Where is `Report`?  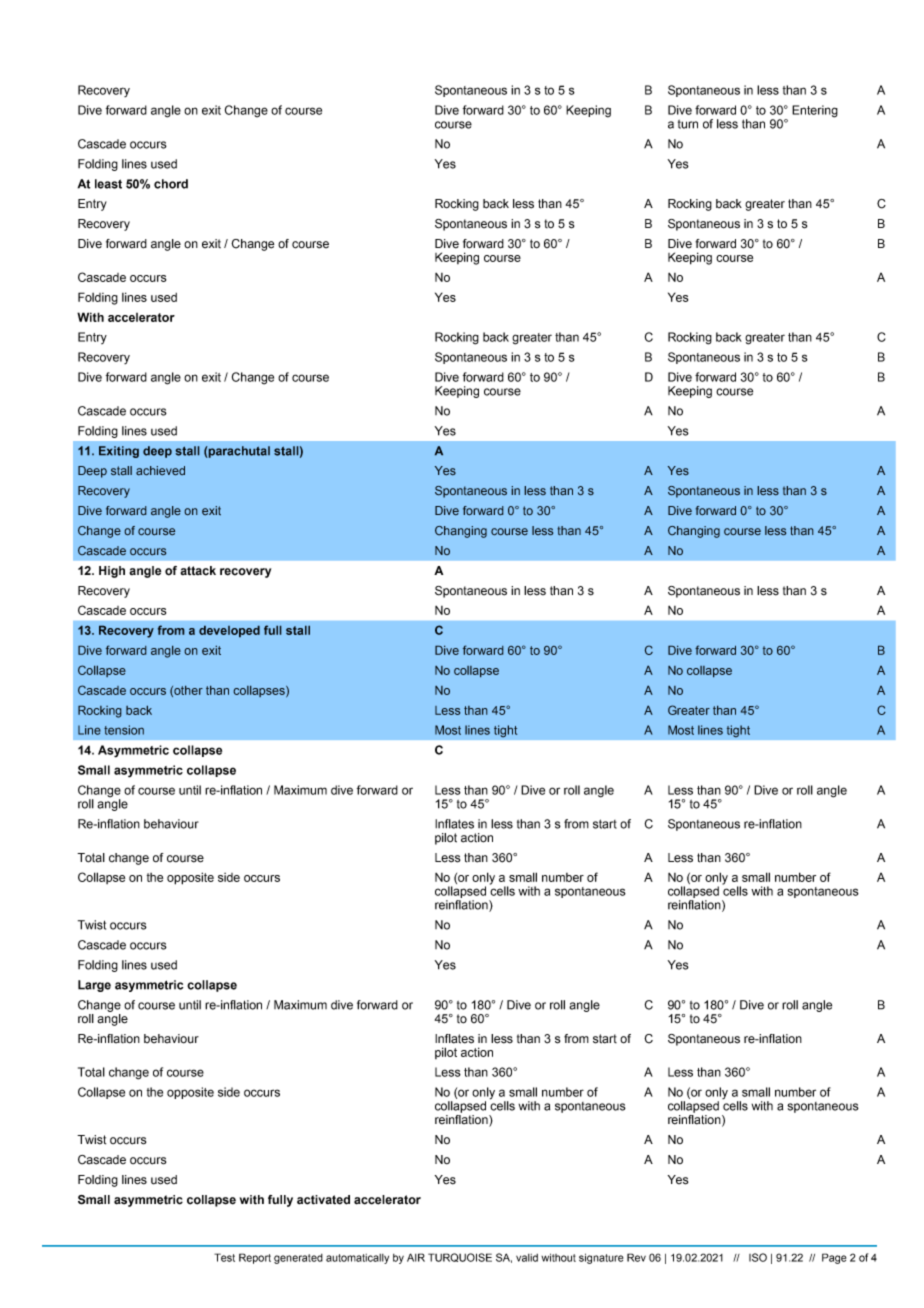 Report is located at coordinates (255, 1258).
